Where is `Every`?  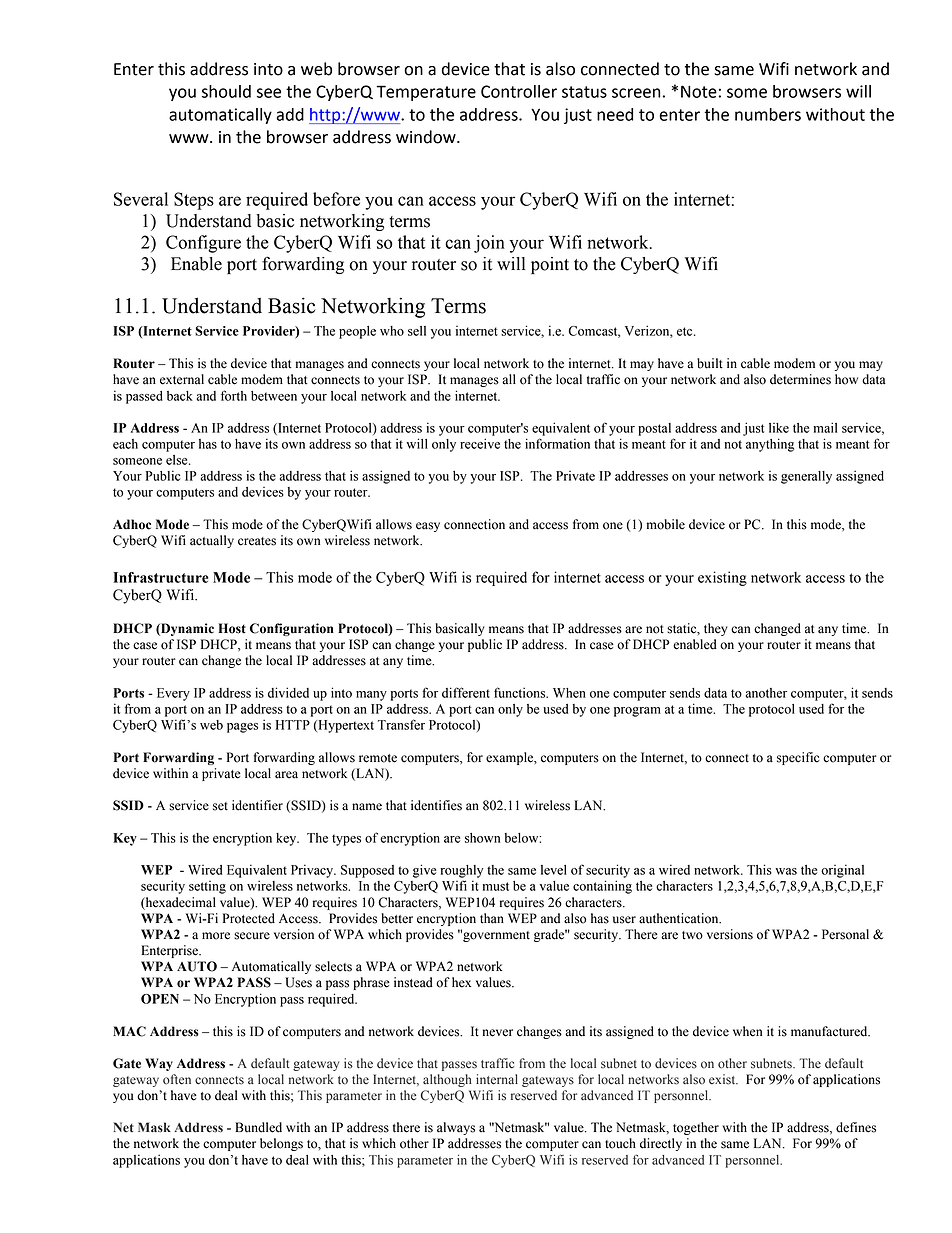
Every is located at coordinates (173, 694).
